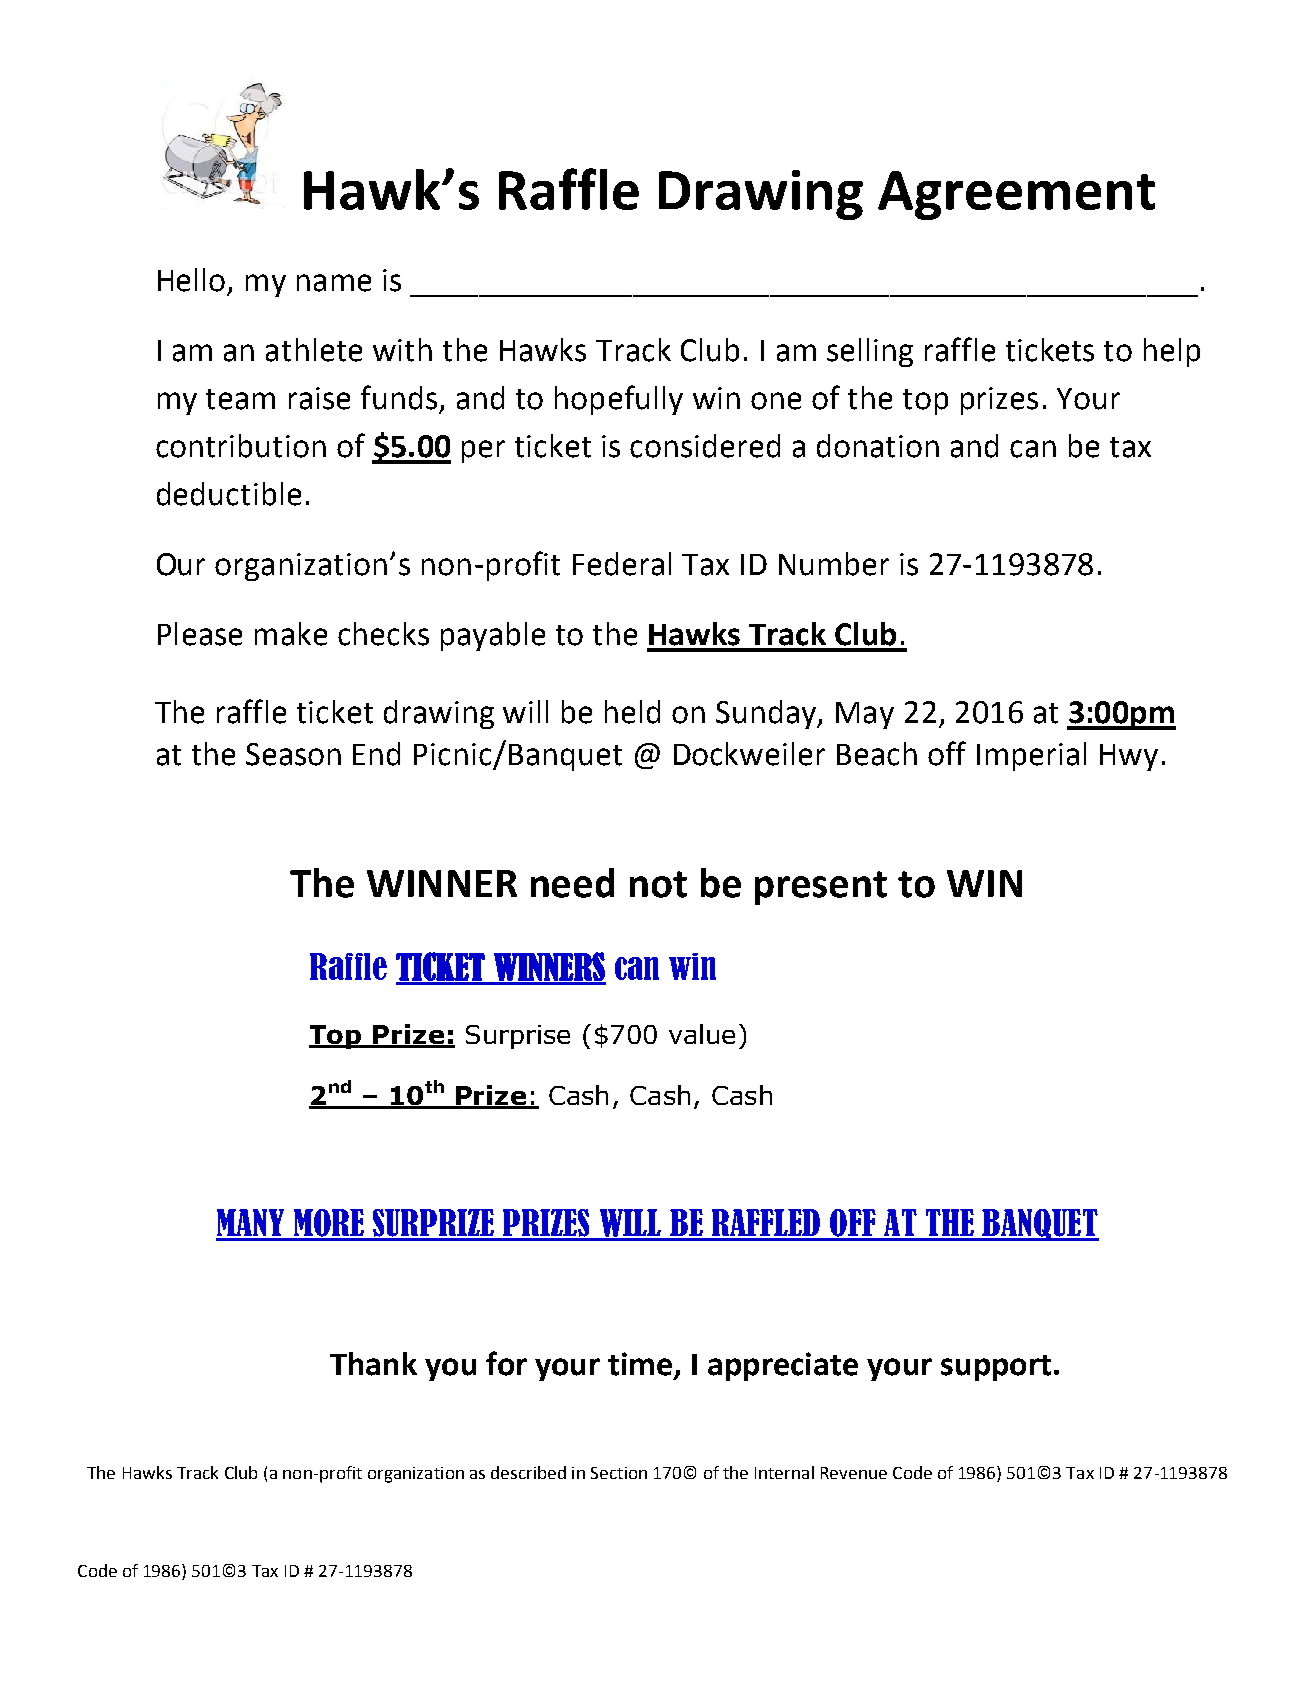 The height and width of the image is (1702, 1315). Describe the element at coordinates (1016, 195) in the image. I see `Agreement` at that location.
